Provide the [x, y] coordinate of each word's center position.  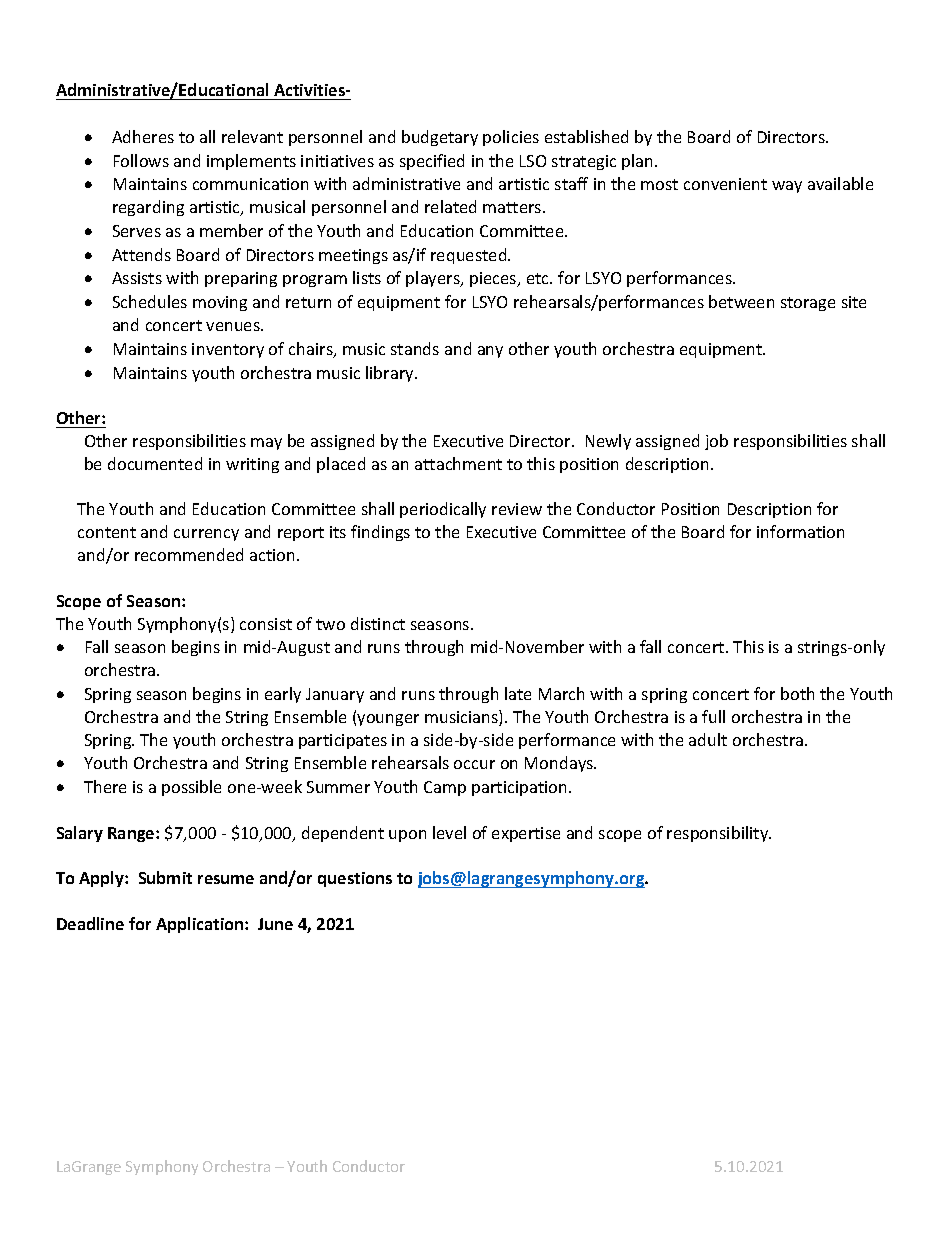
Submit [165, 877]
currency [206, 535]
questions [355, 879]
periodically [443, 510]
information [800, 531]
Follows [141, 160]
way [787, 187]
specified [432, 162]
